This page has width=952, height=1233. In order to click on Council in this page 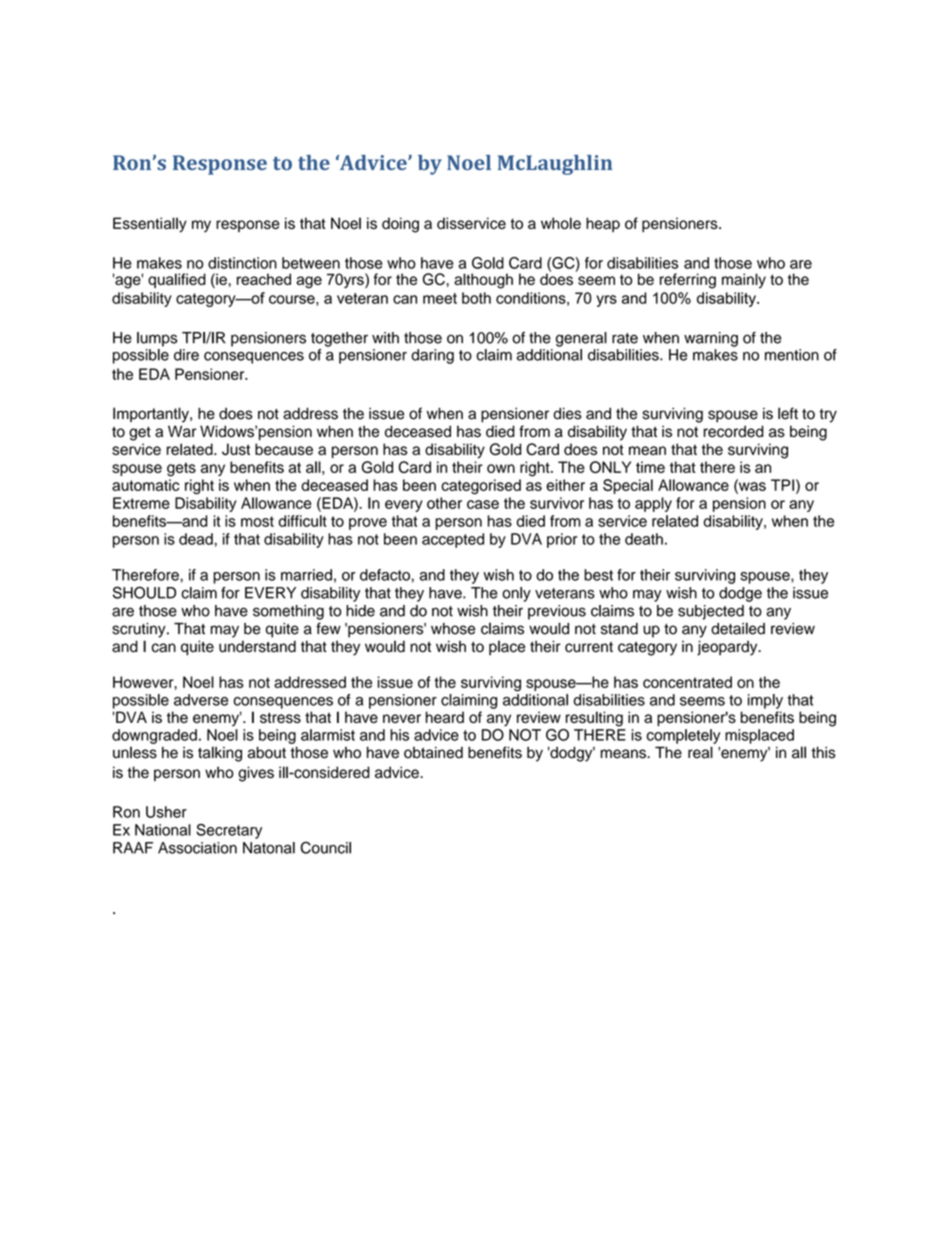, I will do `click(326, 847)`.
